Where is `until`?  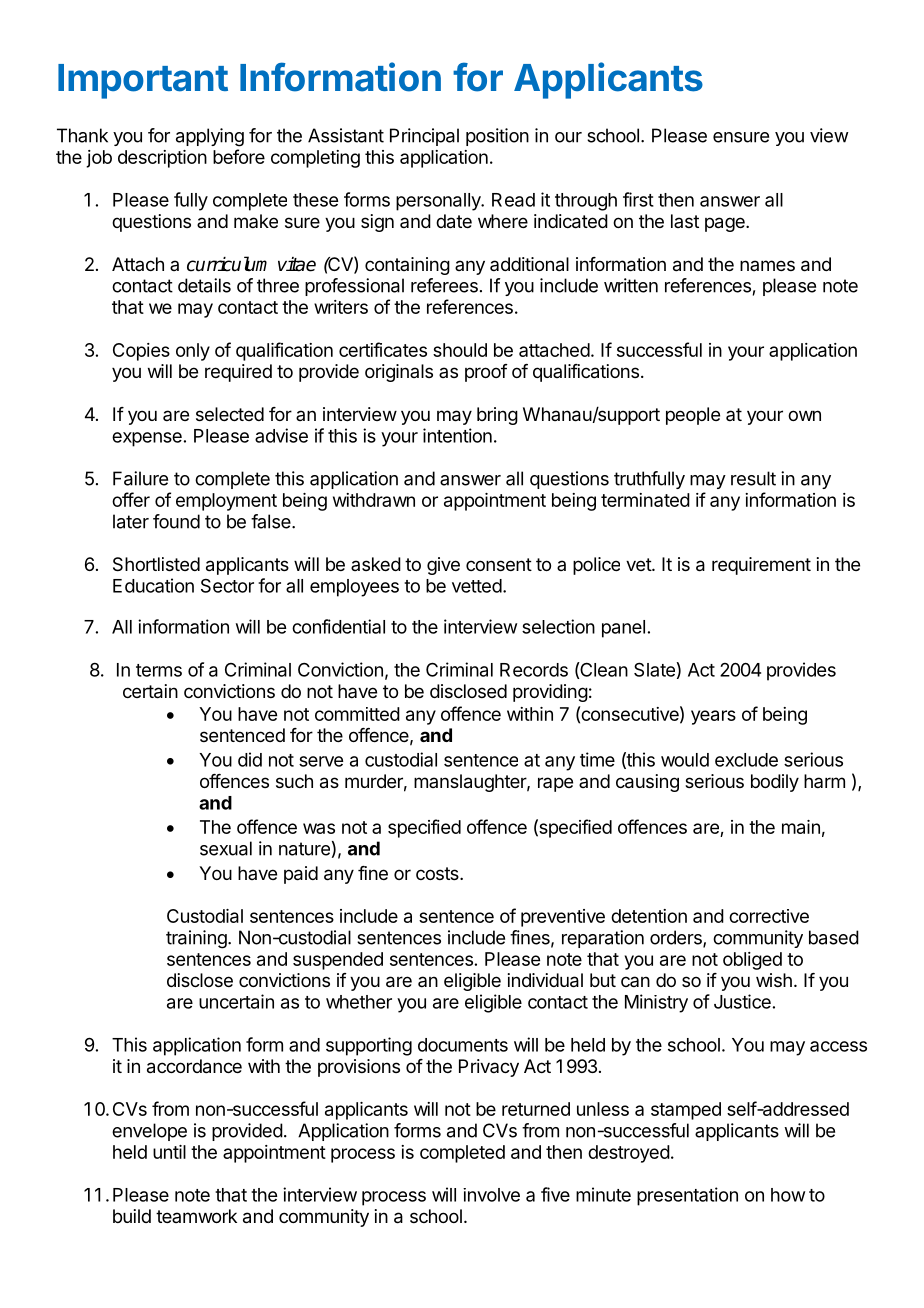
until is located at coordinates (169, 1152).
